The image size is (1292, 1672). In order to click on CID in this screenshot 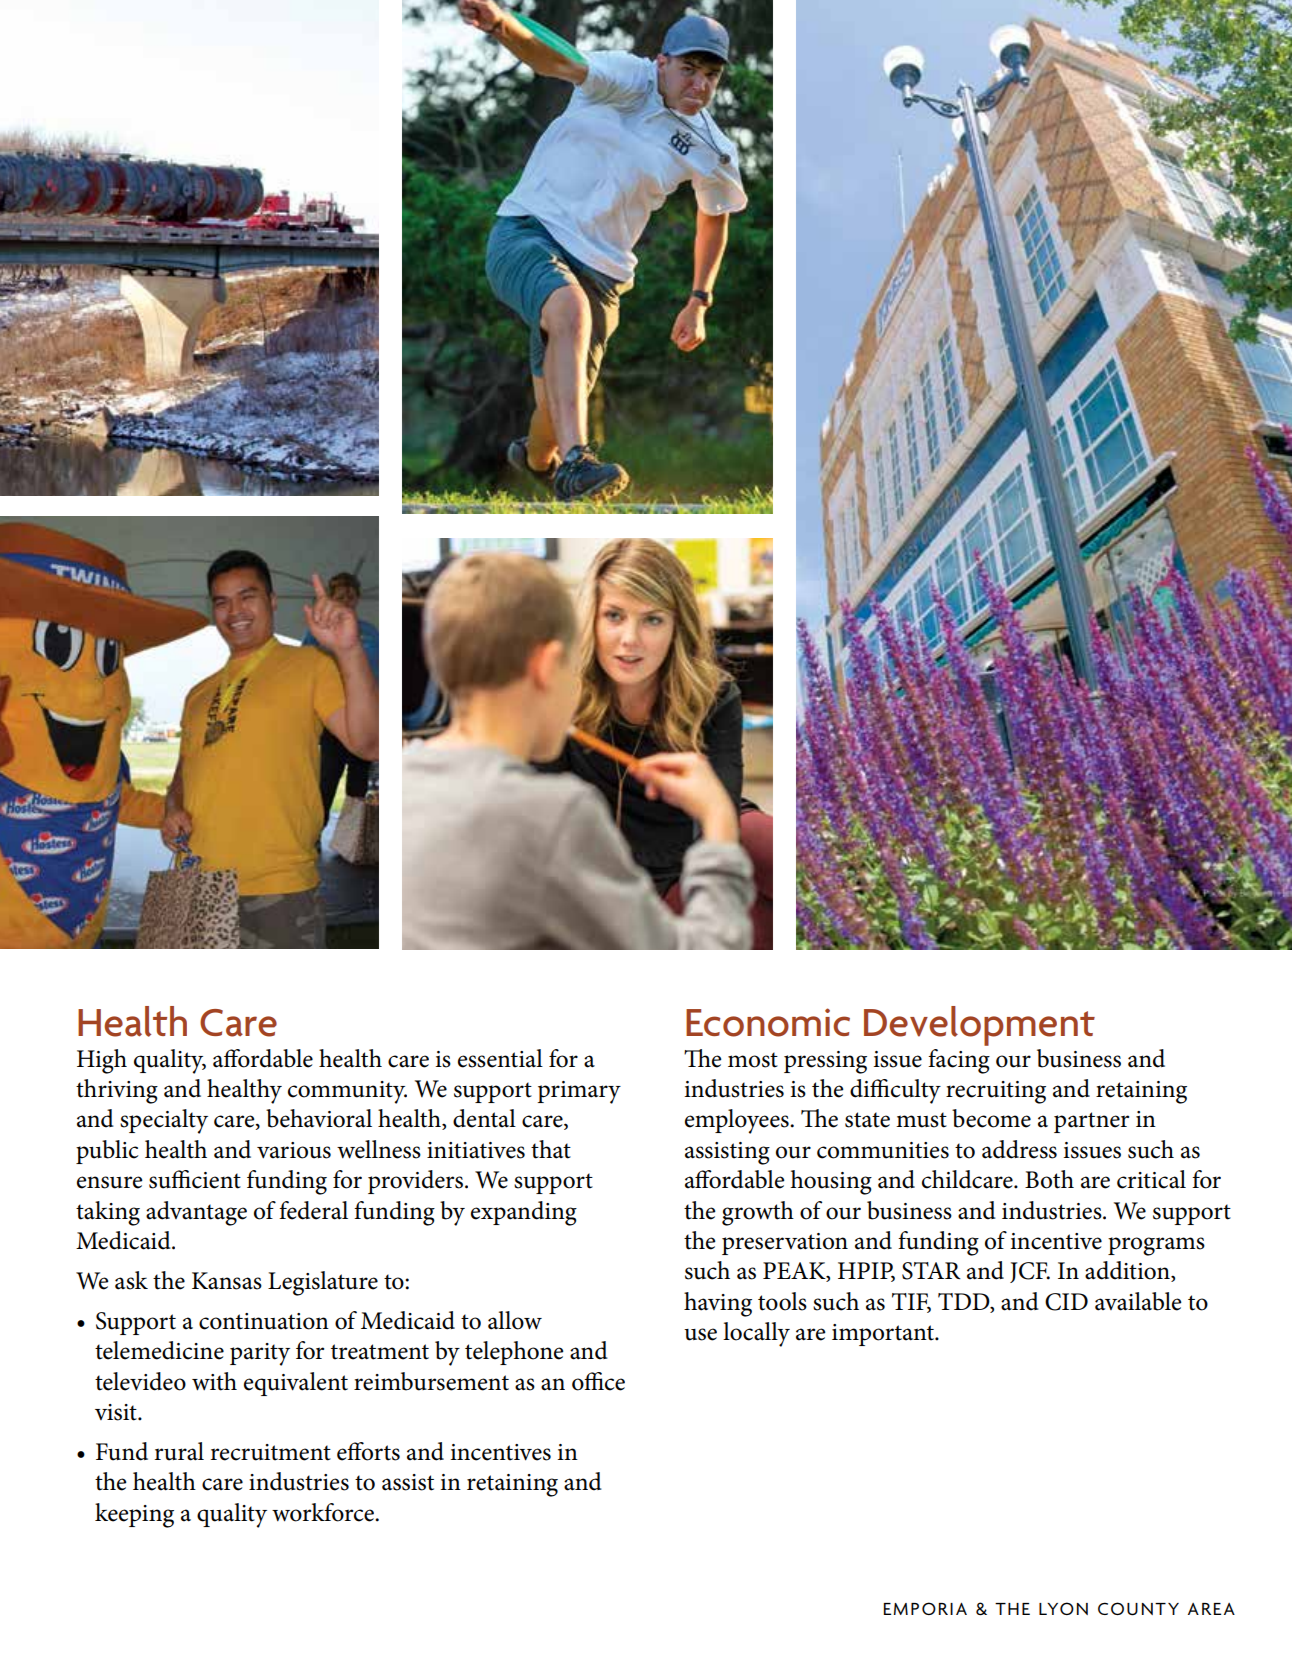, I will do `click(1066, 1302)`.
